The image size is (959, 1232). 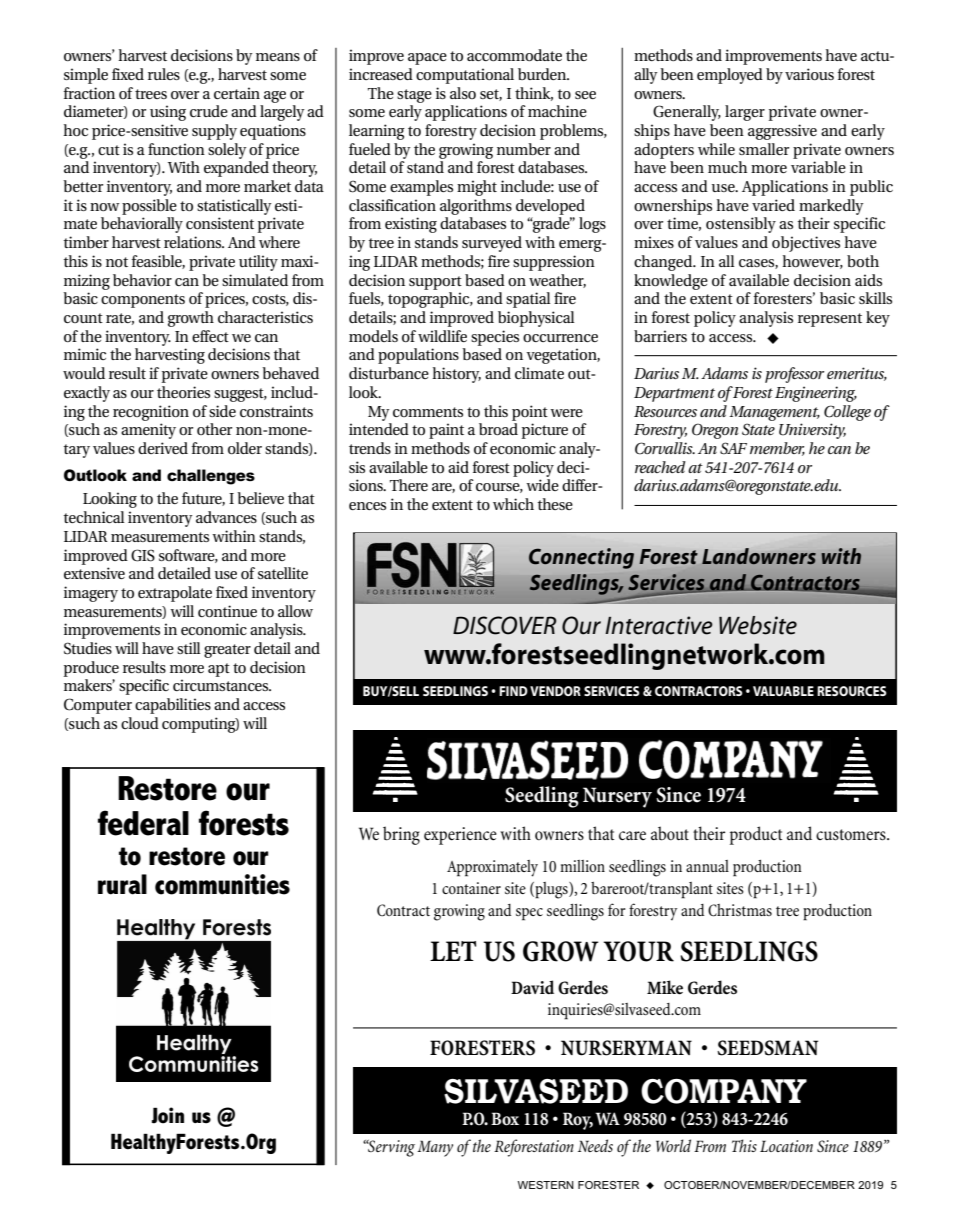 What do you see at coordinates (143, 823) in the screenshot?
I see `federal` at bounding box center [143, 823].
